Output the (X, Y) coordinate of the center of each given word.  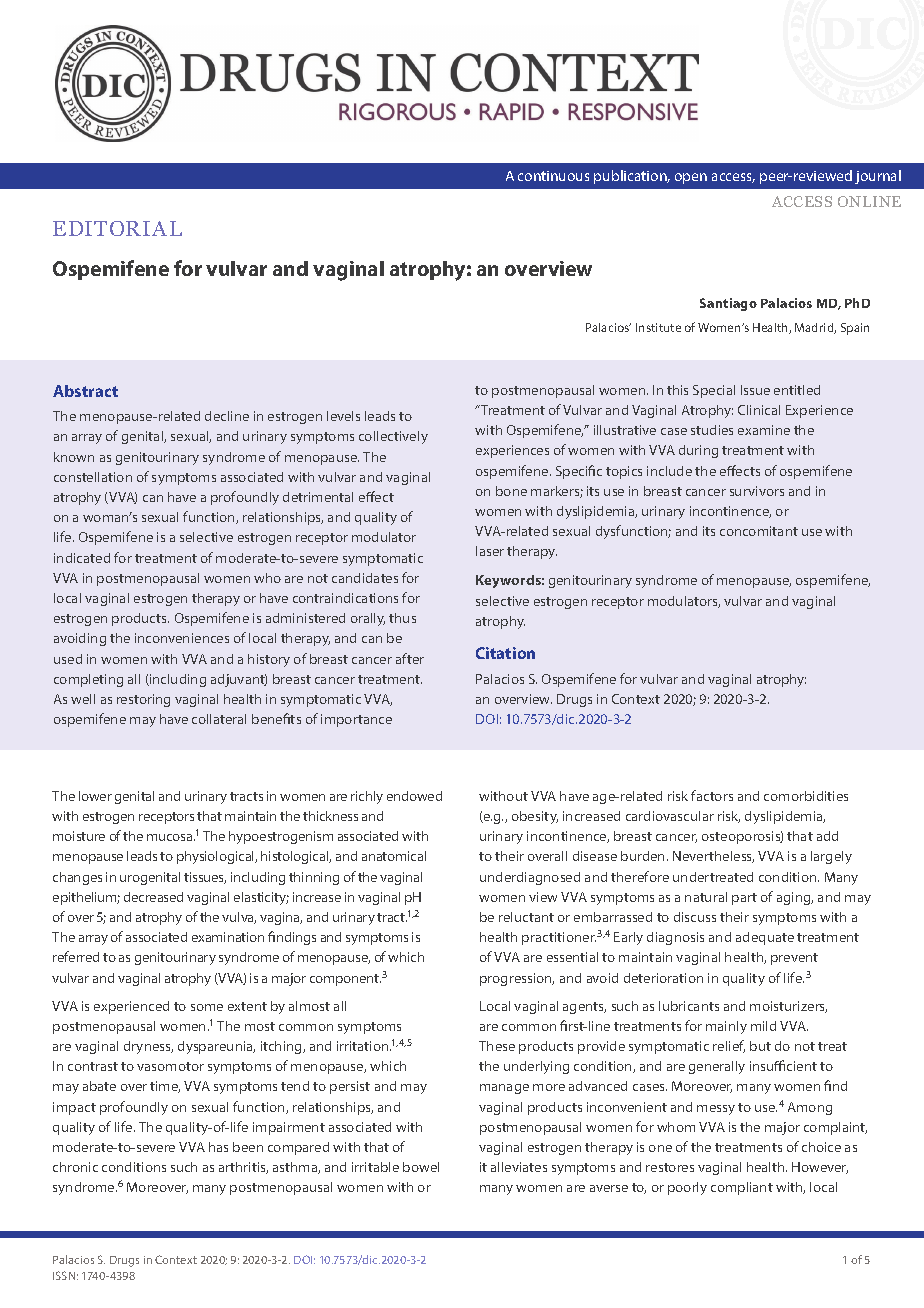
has (218, 1147)
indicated (82, 558)
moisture (79, 836)
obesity (535, 817)
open (691, 178)
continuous (553, 176)
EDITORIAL (117, 228)
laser (490, 551)
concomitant (759, 531)
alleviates (519, 1167)
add (827, 836)
